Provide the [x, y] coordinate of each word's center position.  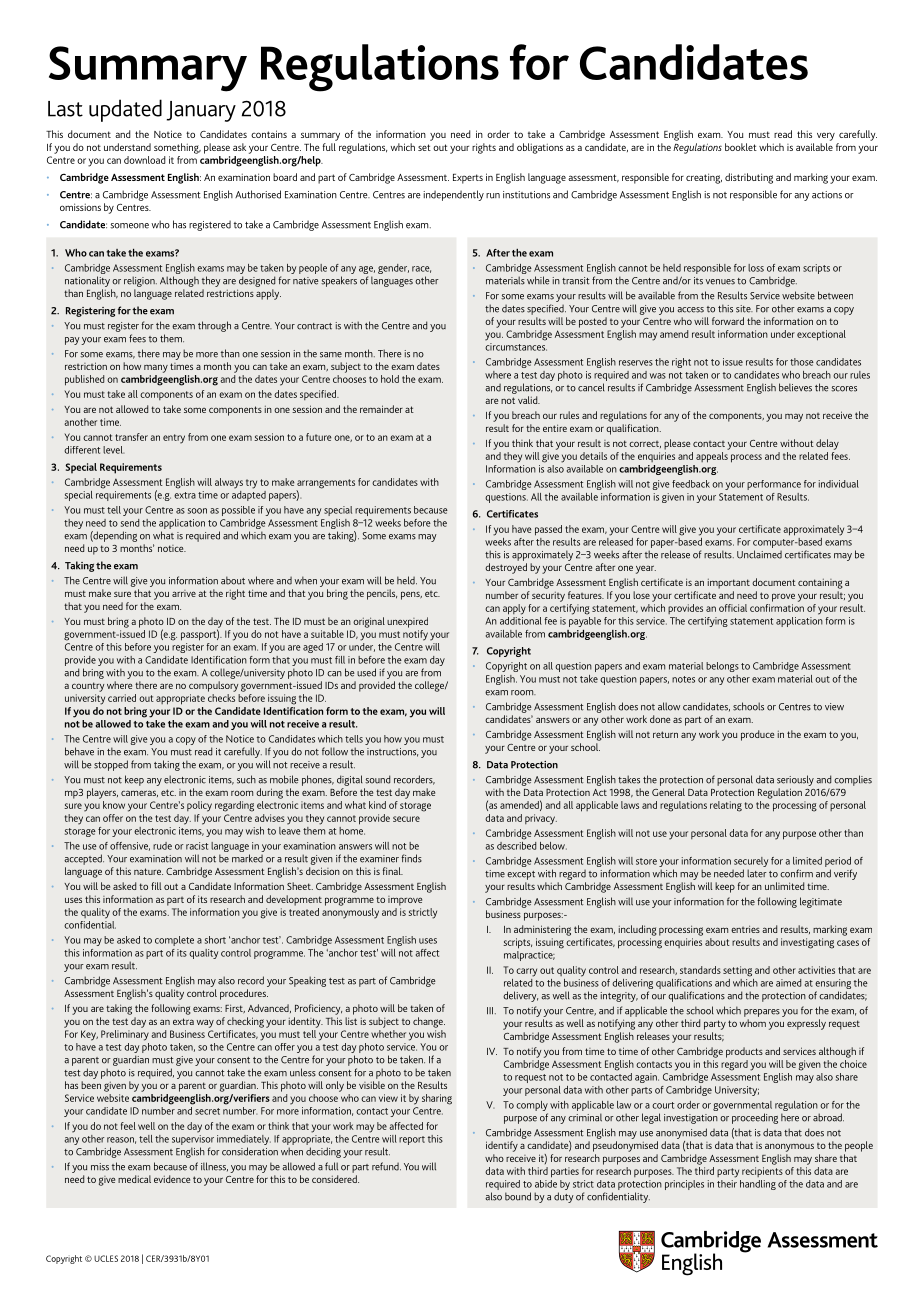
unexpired [407, 622]
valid [529, 400]
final [393, 871]
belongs [722, 667]
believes [795, 387]
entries [745, 929]
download [145, 160]
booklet [741, 147]
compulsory [213, 686]
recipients [762, 1172]
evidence [172, 1179]
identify [502, 1146]
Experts [468, 179]
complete [174, 941]
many [156, 368]
